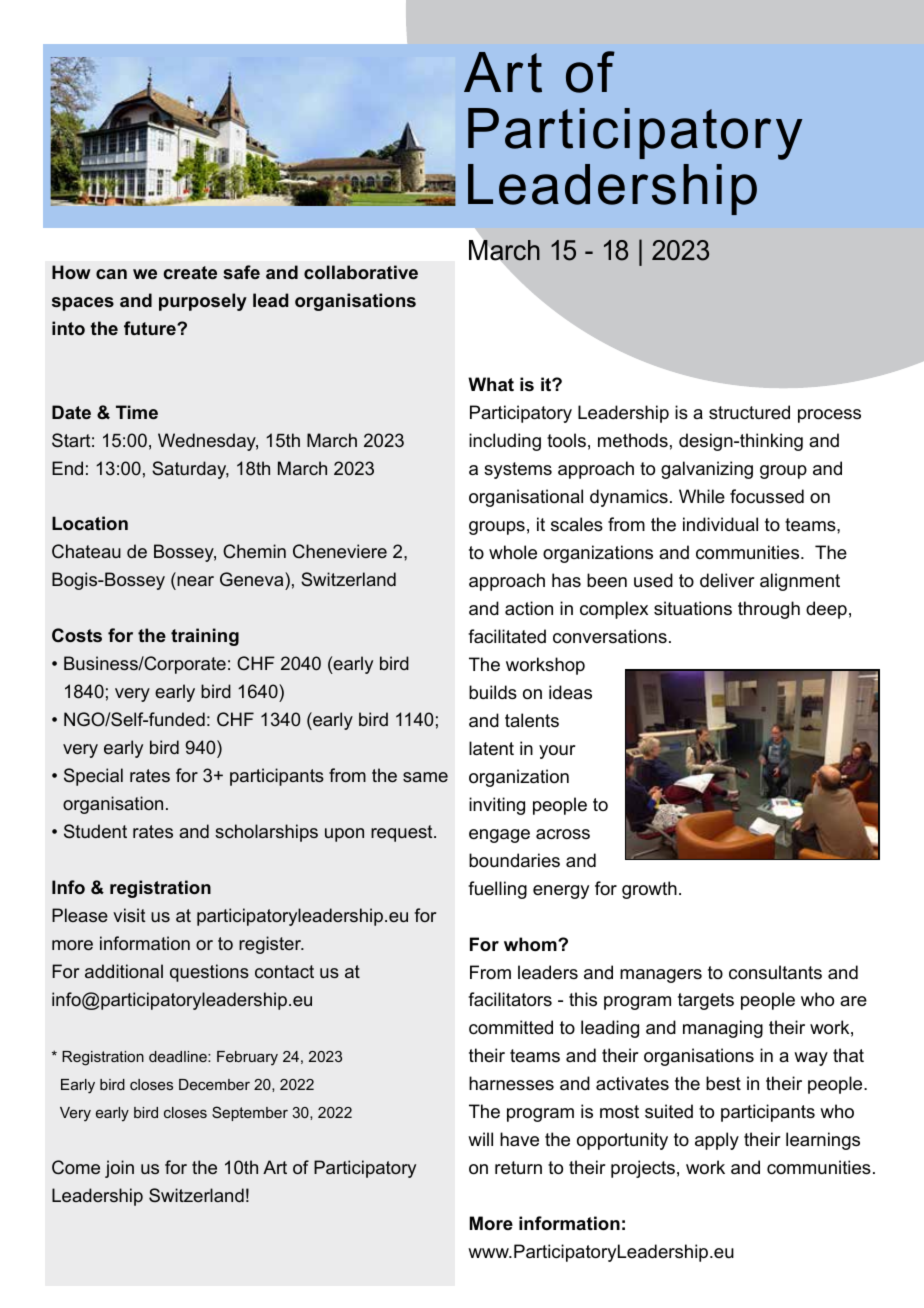 The image size is (924, 1308). I want to click on will, so click(480, 1139).
